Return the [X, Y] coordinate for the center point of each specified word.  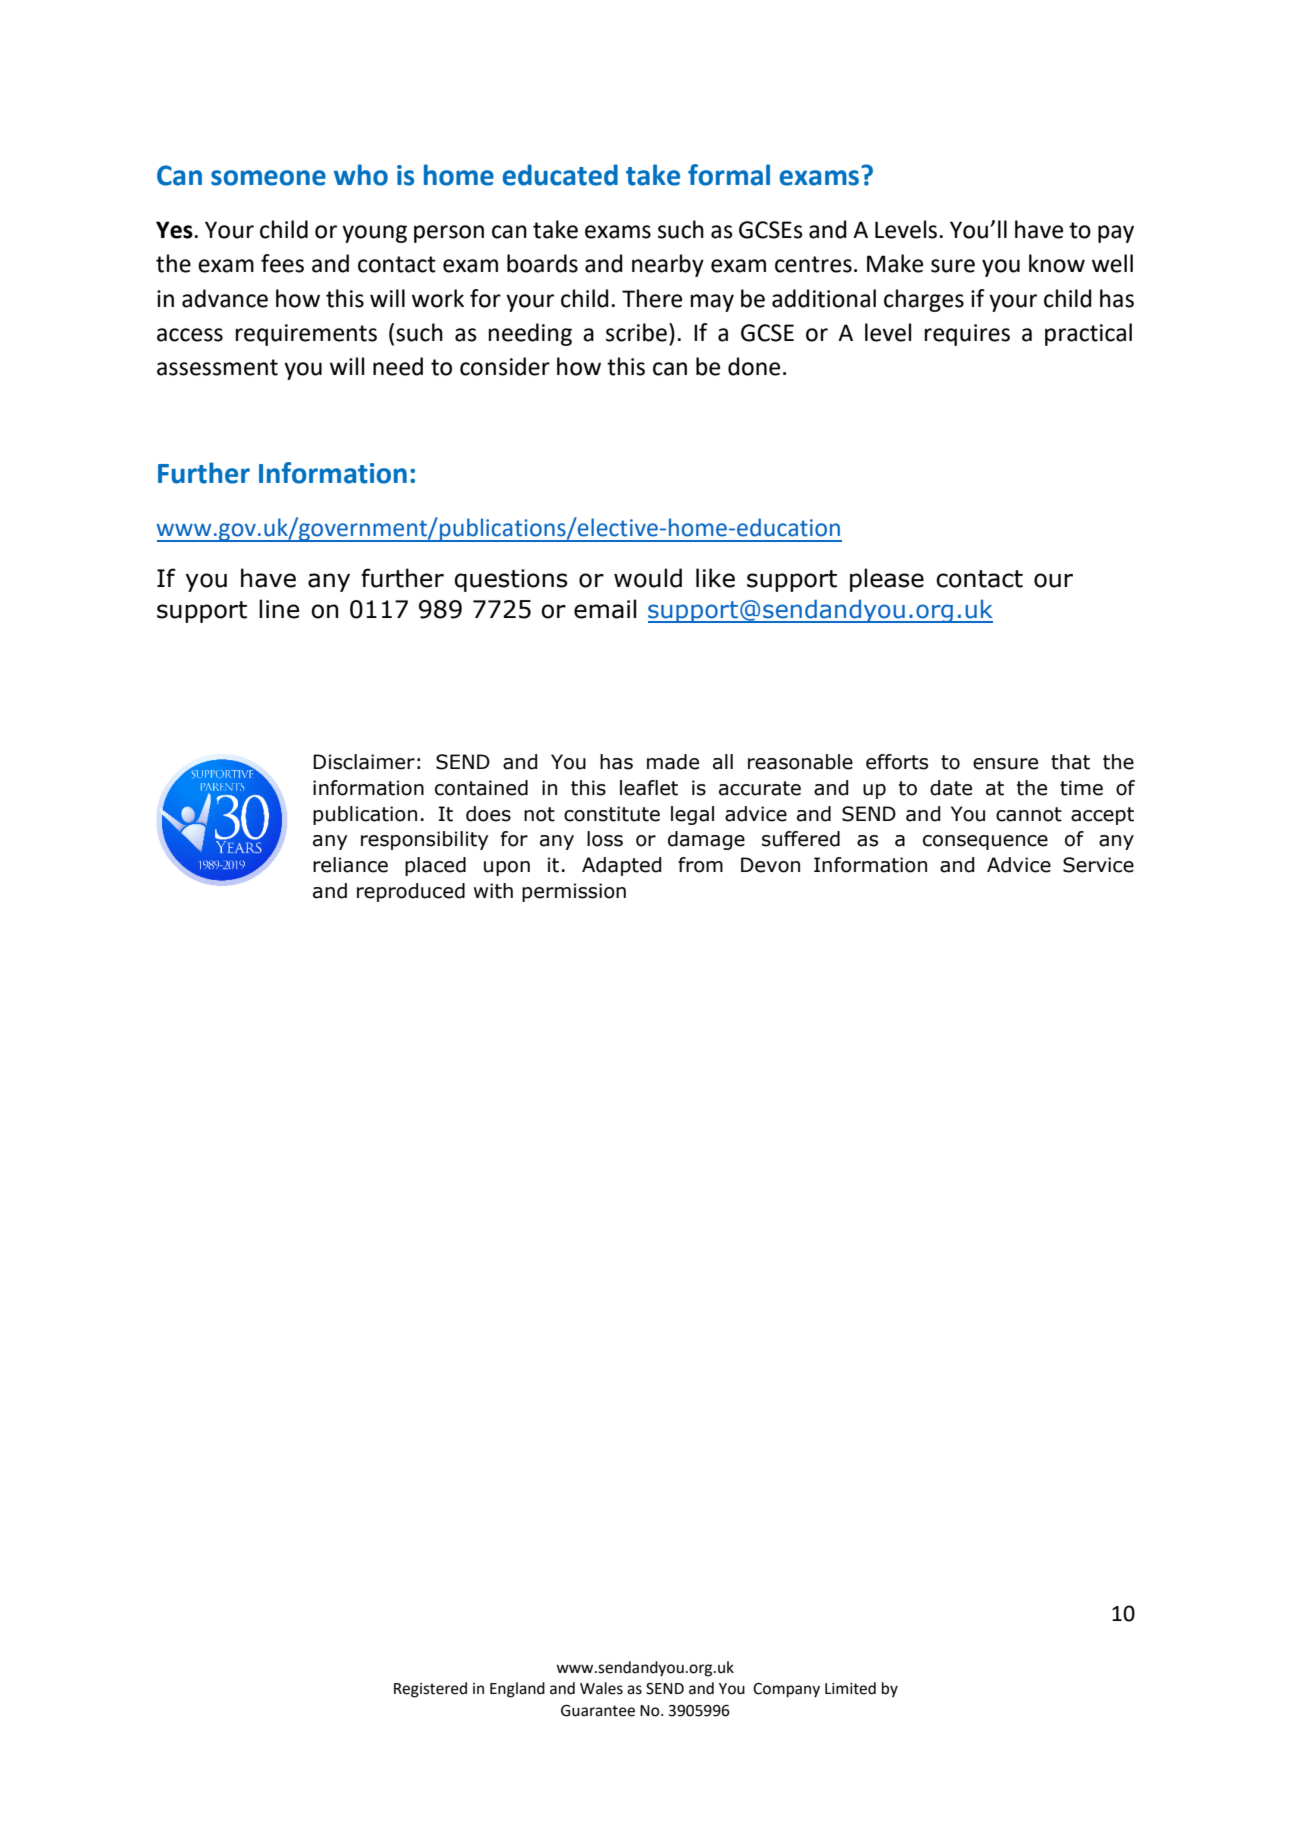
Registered [430, 1690]
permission [574, 892]
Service [1098, 865]
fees [282, 263]
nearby [668, 265]
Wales [601, 1688]
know [1057, 263]
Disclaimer [364, 762]
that [1070, 762]
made [673, 762]
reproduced [411, 892]
